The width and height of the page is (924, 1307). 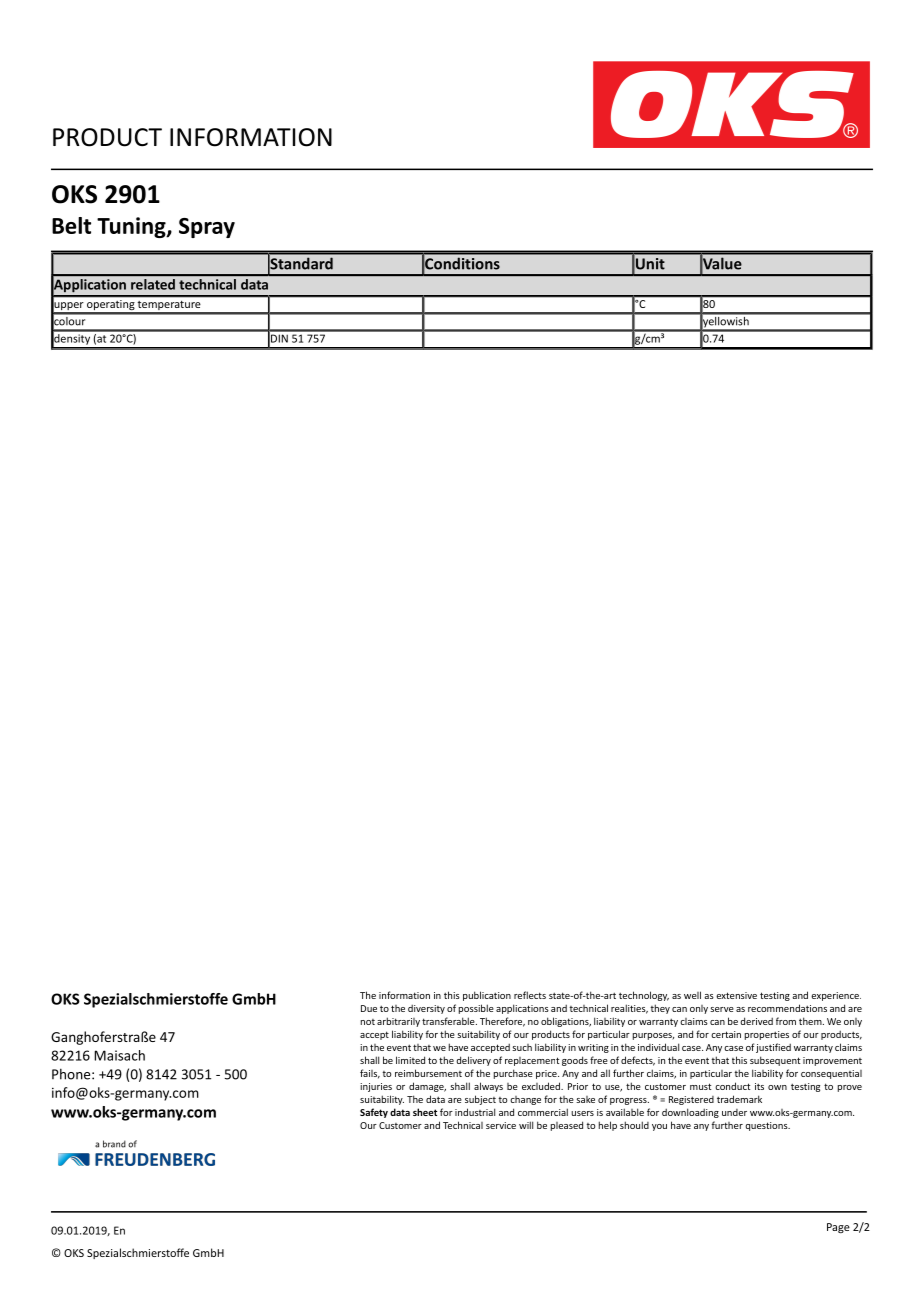 I want to click on Spray, so click(x=207, y=228).
